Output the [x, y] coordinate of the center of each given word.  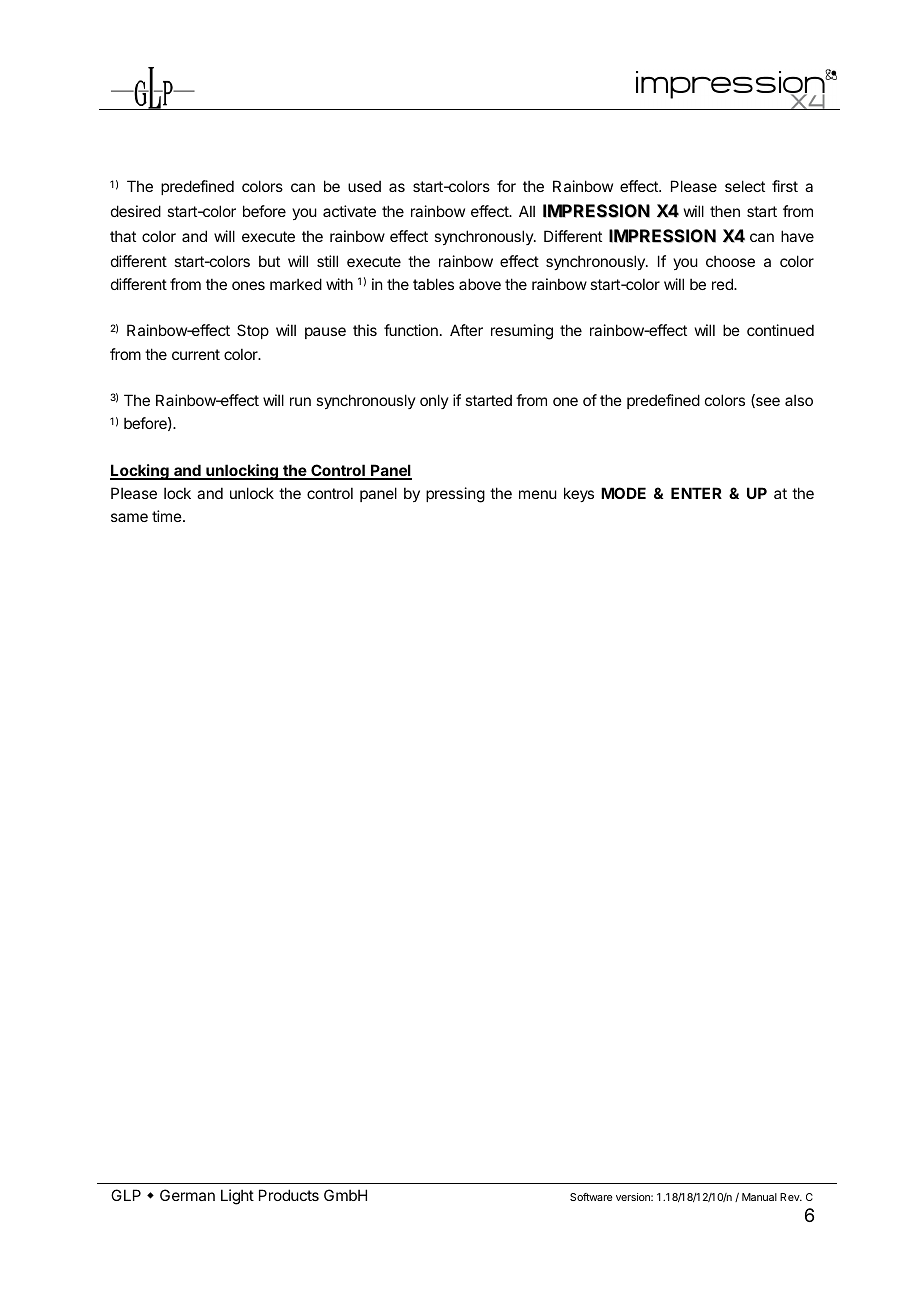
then [725, 211]
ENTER [696, 493]
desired [136, 211]
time [168, 516]
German [187, 1195]
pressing [455, 495]
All [527, 211]
